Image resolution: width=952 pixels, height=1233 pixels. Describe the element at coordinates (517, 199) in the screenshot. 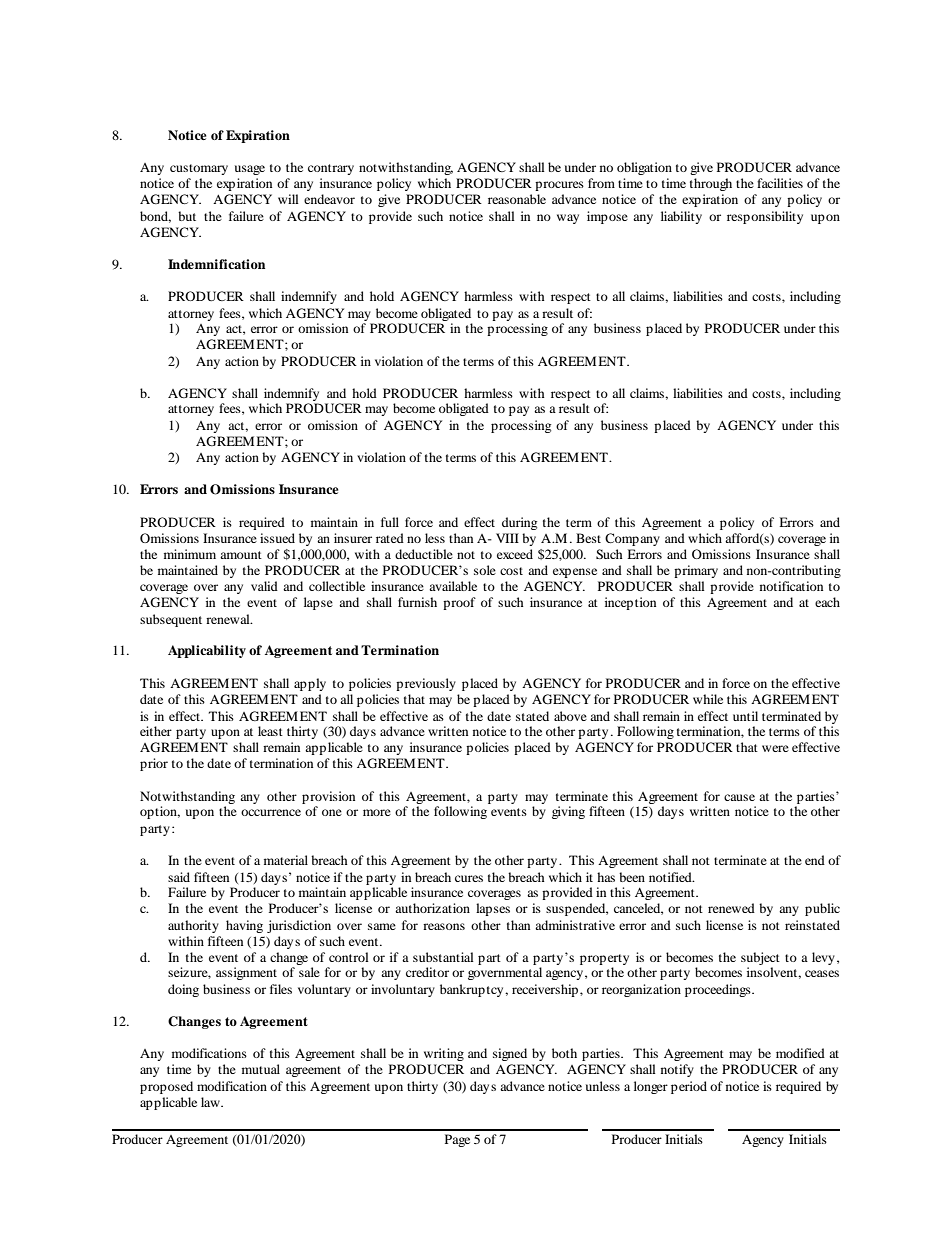

I see `reasonable` at that location.
